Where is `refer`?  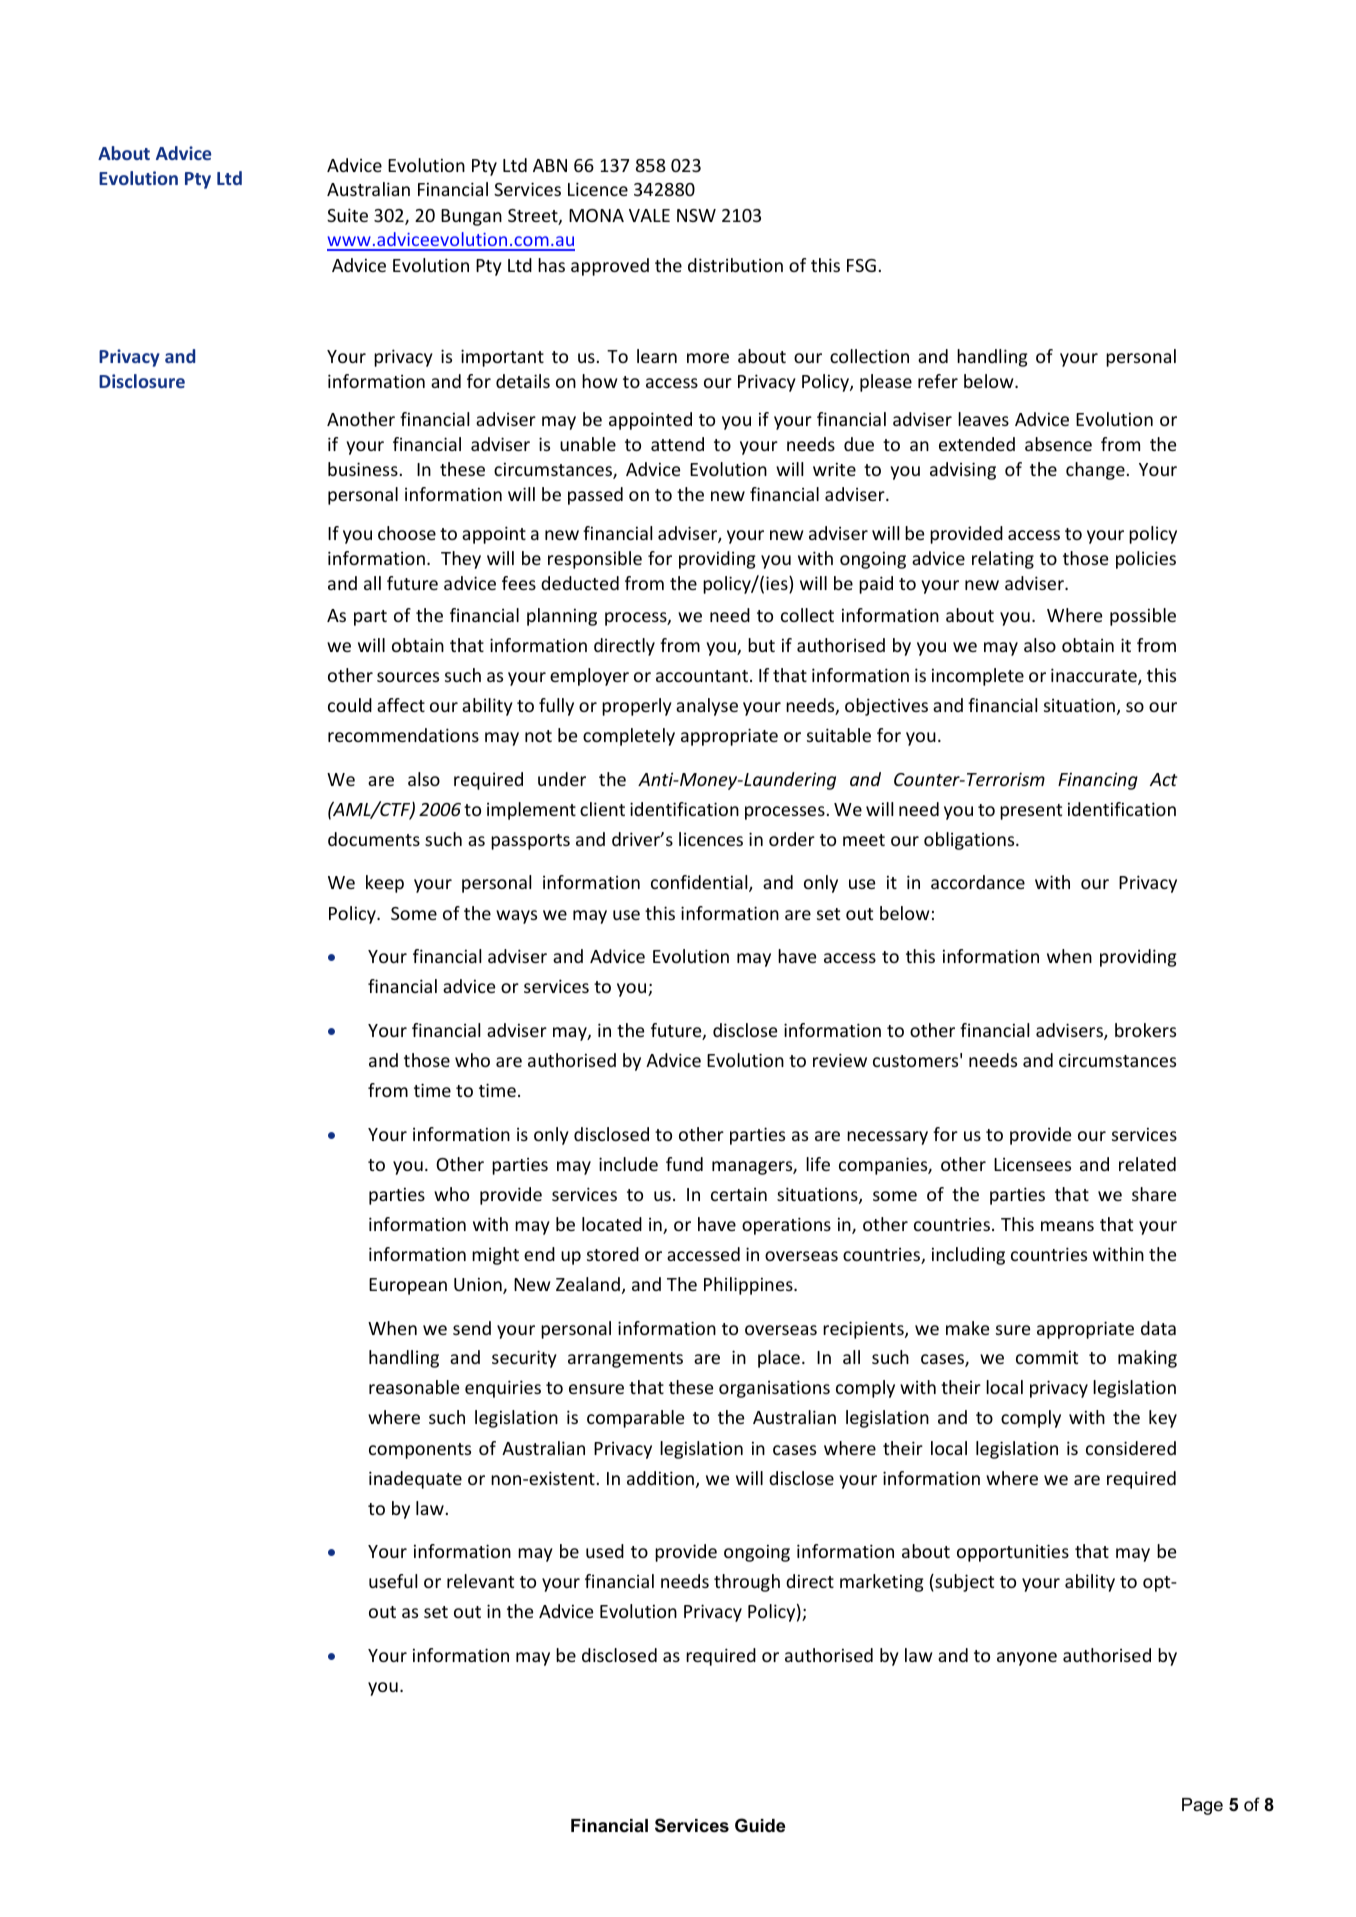
refer is located at coordinates (938, 381).
